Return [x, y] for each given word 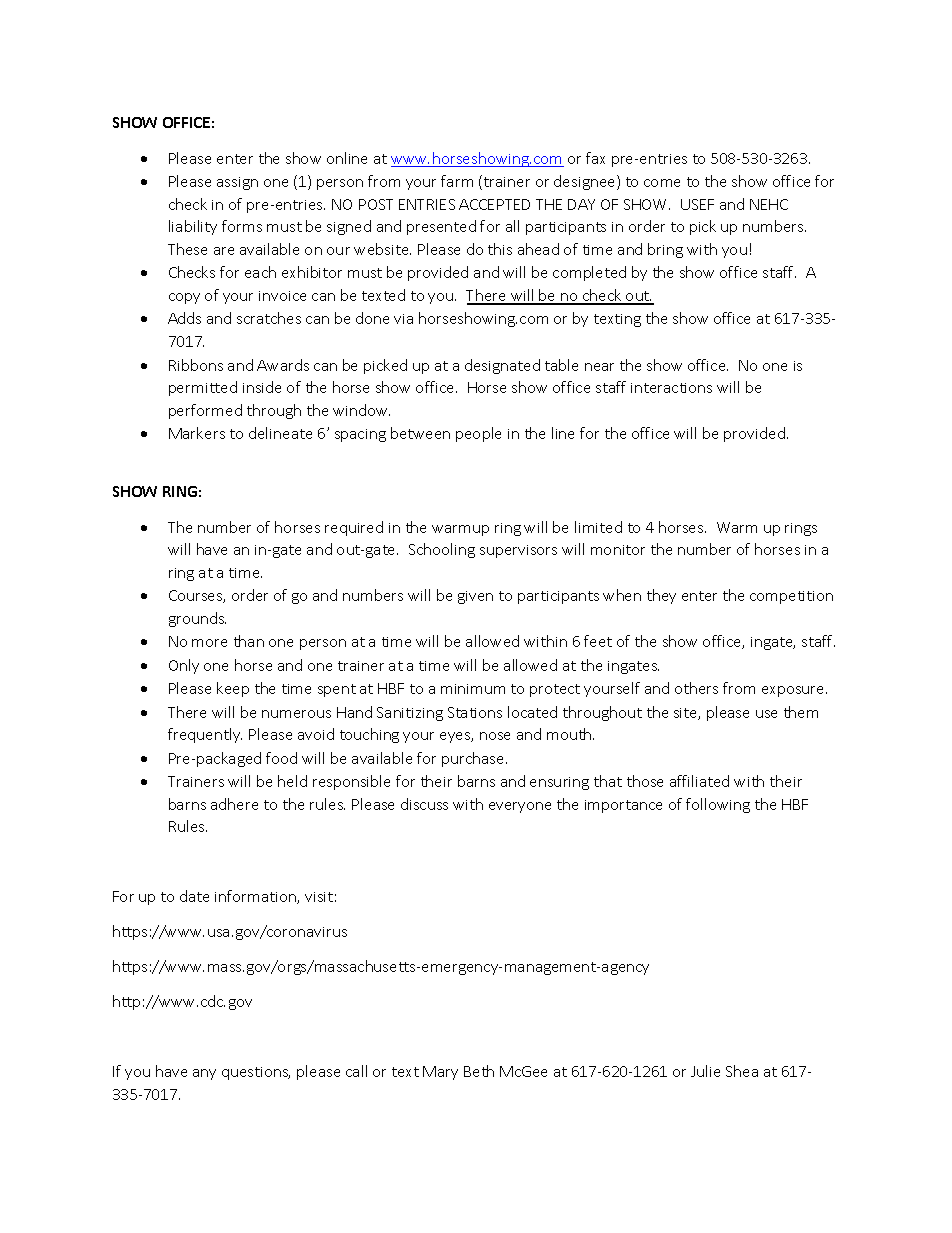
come [662, 183]
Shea [742, 1071]
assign [237, 183]
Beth [479, 1071]
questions [256, 1073]
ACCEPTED [494, 204]
